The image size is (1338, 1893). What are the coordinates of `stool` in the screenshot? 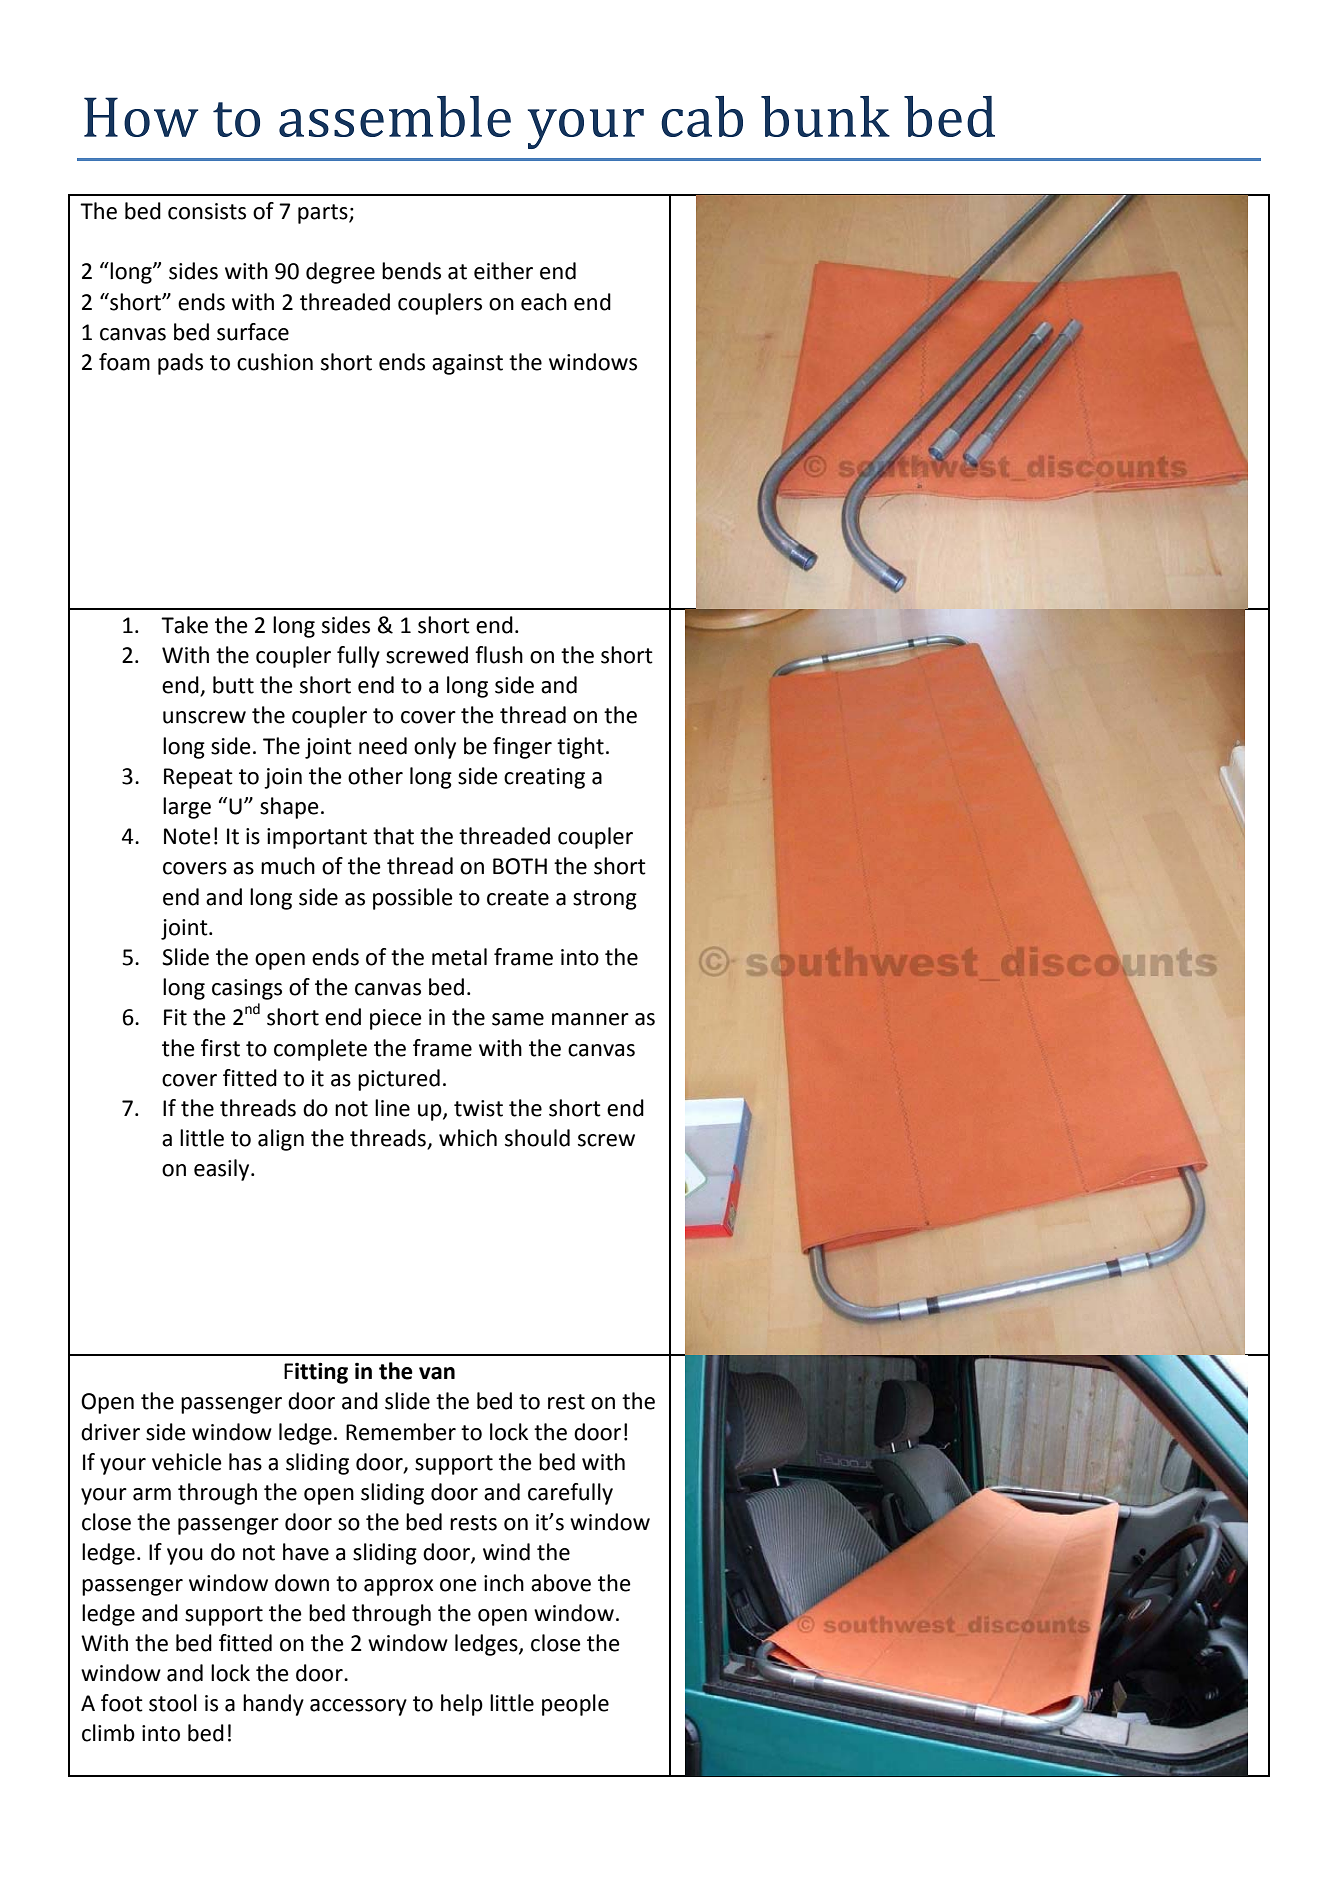 It's located at (173, 1703).
